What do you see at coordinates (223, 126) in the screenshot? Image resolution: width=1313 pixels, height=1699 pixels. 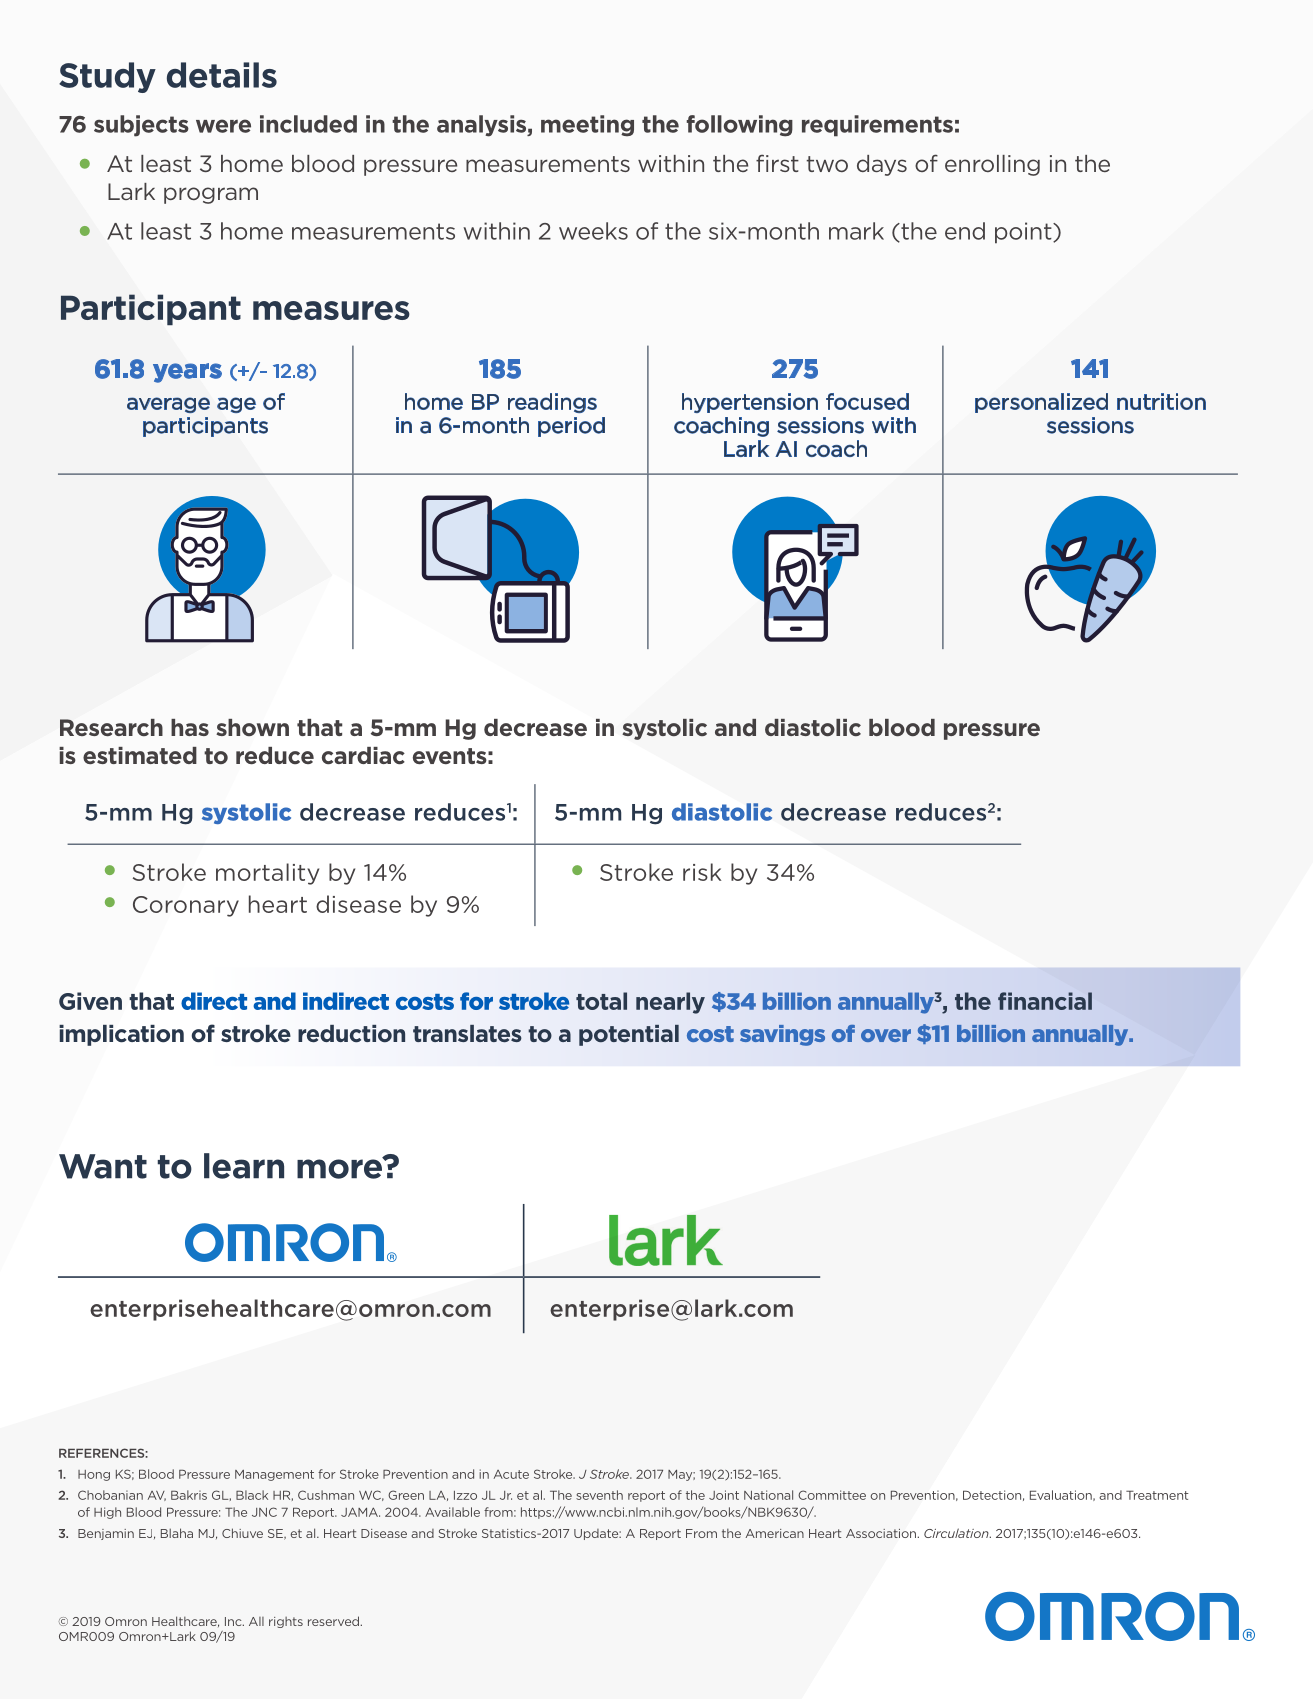 I see `were` at bounding box center [223, 126].
